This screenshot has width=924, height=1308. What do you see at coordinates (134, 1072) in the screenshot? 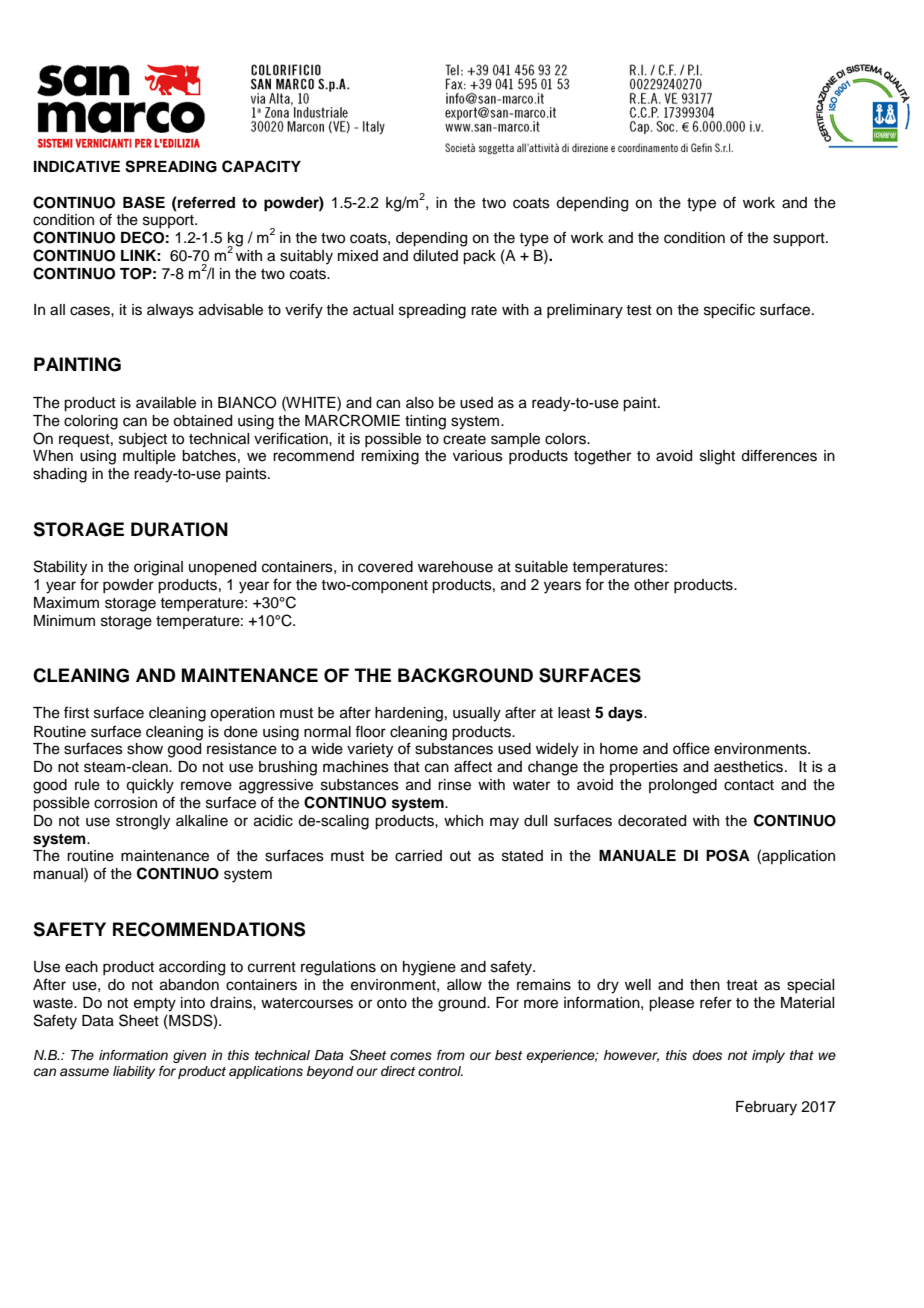
I see `liability` at bounding box center [134, 1072].
